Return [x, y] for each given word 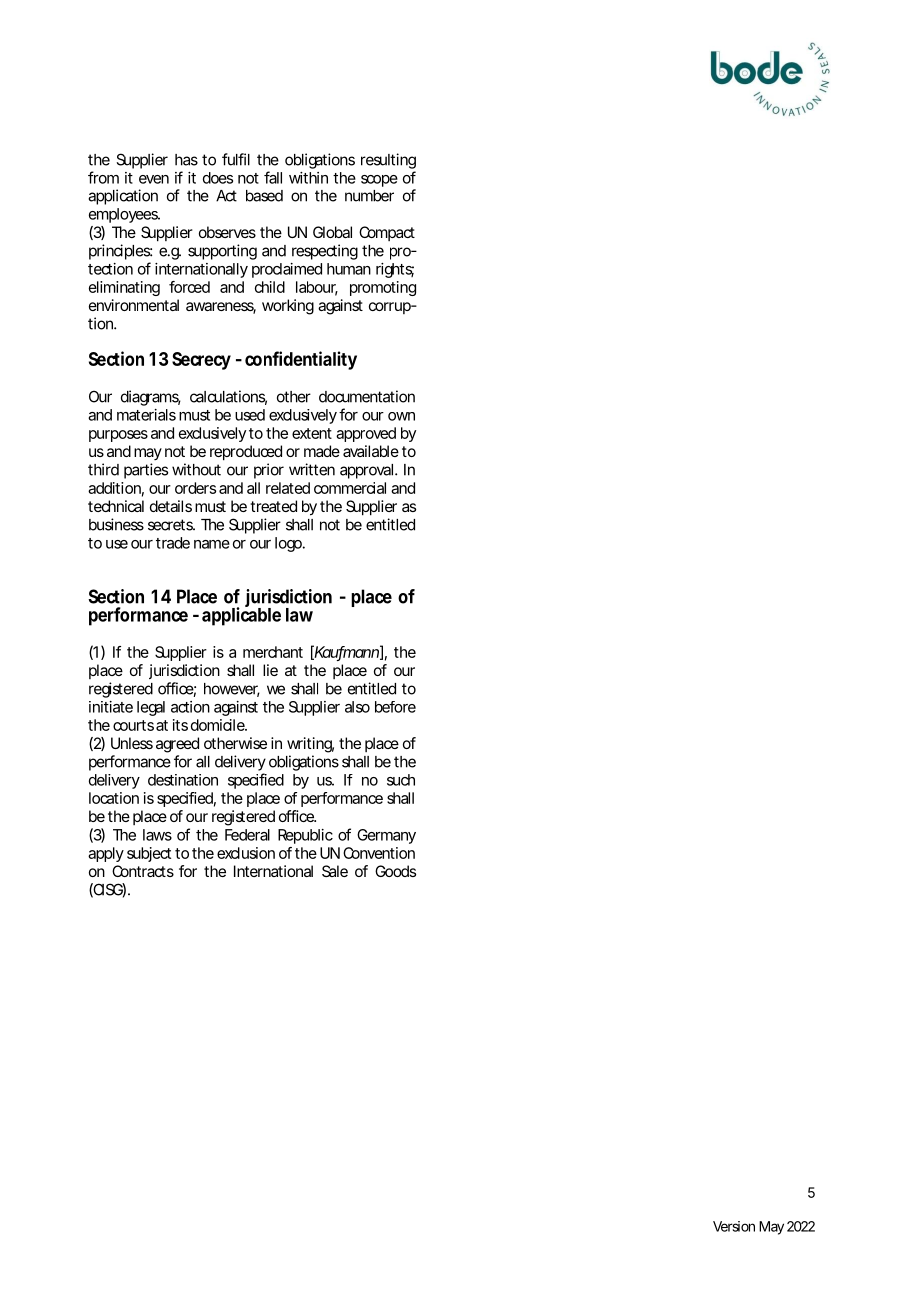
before [395, 707]
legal [151, 708]
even [154, 179]
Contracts [143, 871]
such [401, 780]
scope [379, 181]
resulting [388, 161]
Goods [395, 871]
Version [734, 1226]
